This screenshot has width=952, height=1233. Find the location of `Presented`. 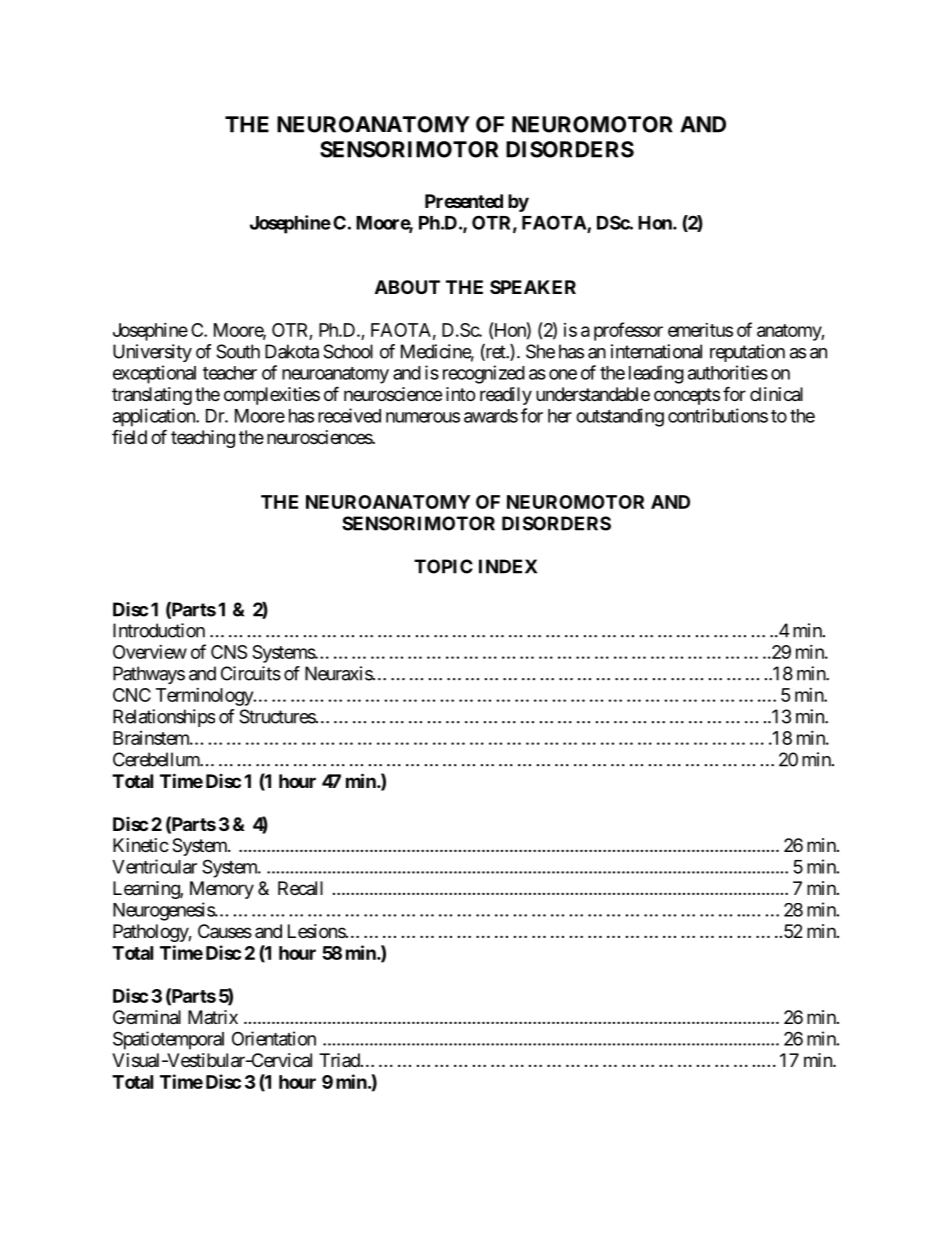

Presented is located at coordinates (464, 201).
